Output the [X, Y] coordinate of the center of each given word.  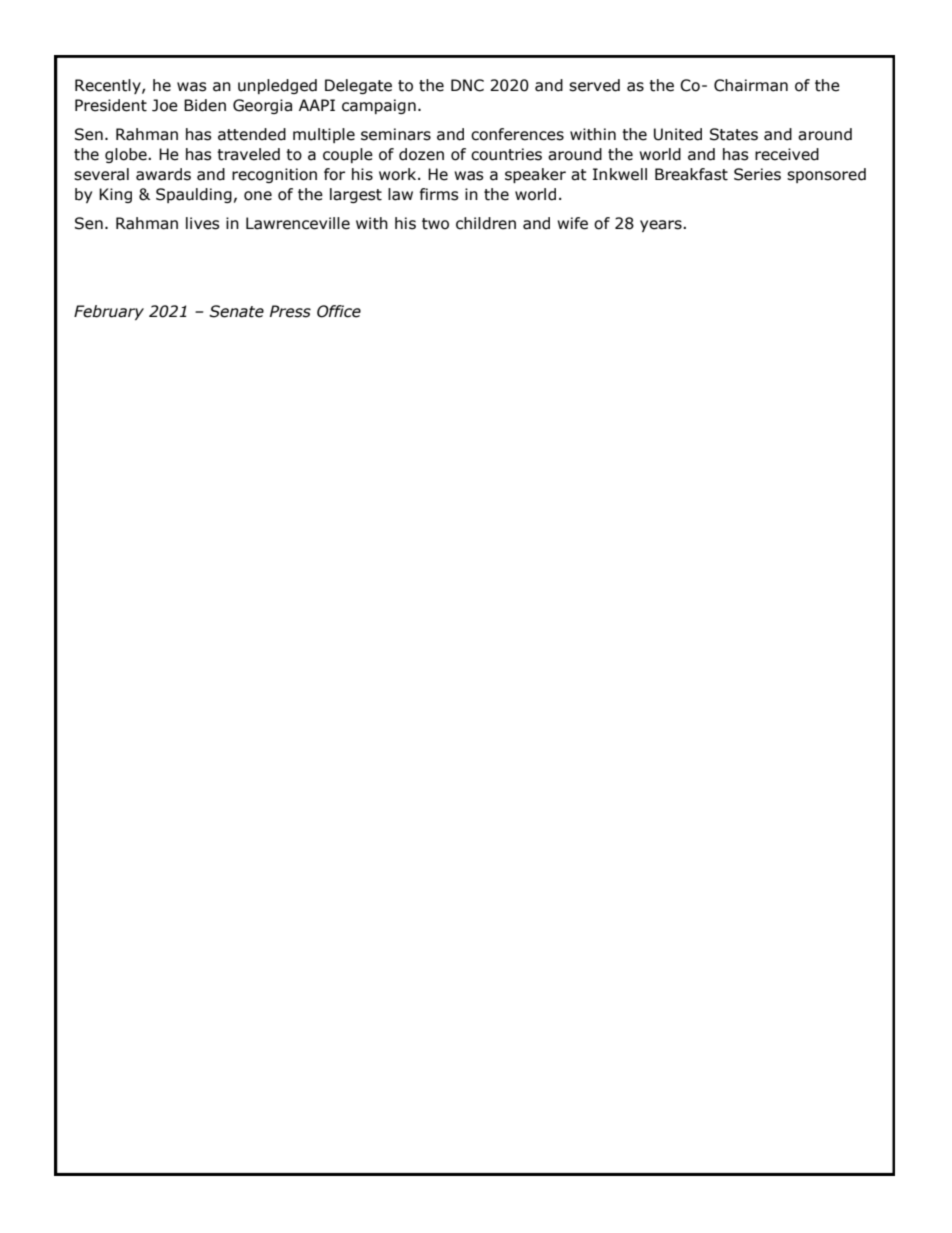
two [435, 224]
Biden [205, 105]
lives [203, 223]
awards [163, 174]
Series [757, 174]
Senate [236, 311]
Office [339, 311]
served [594, 85]
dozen [421, 154]
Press [290, 311]
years [662, 226]
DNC [467, 85]
